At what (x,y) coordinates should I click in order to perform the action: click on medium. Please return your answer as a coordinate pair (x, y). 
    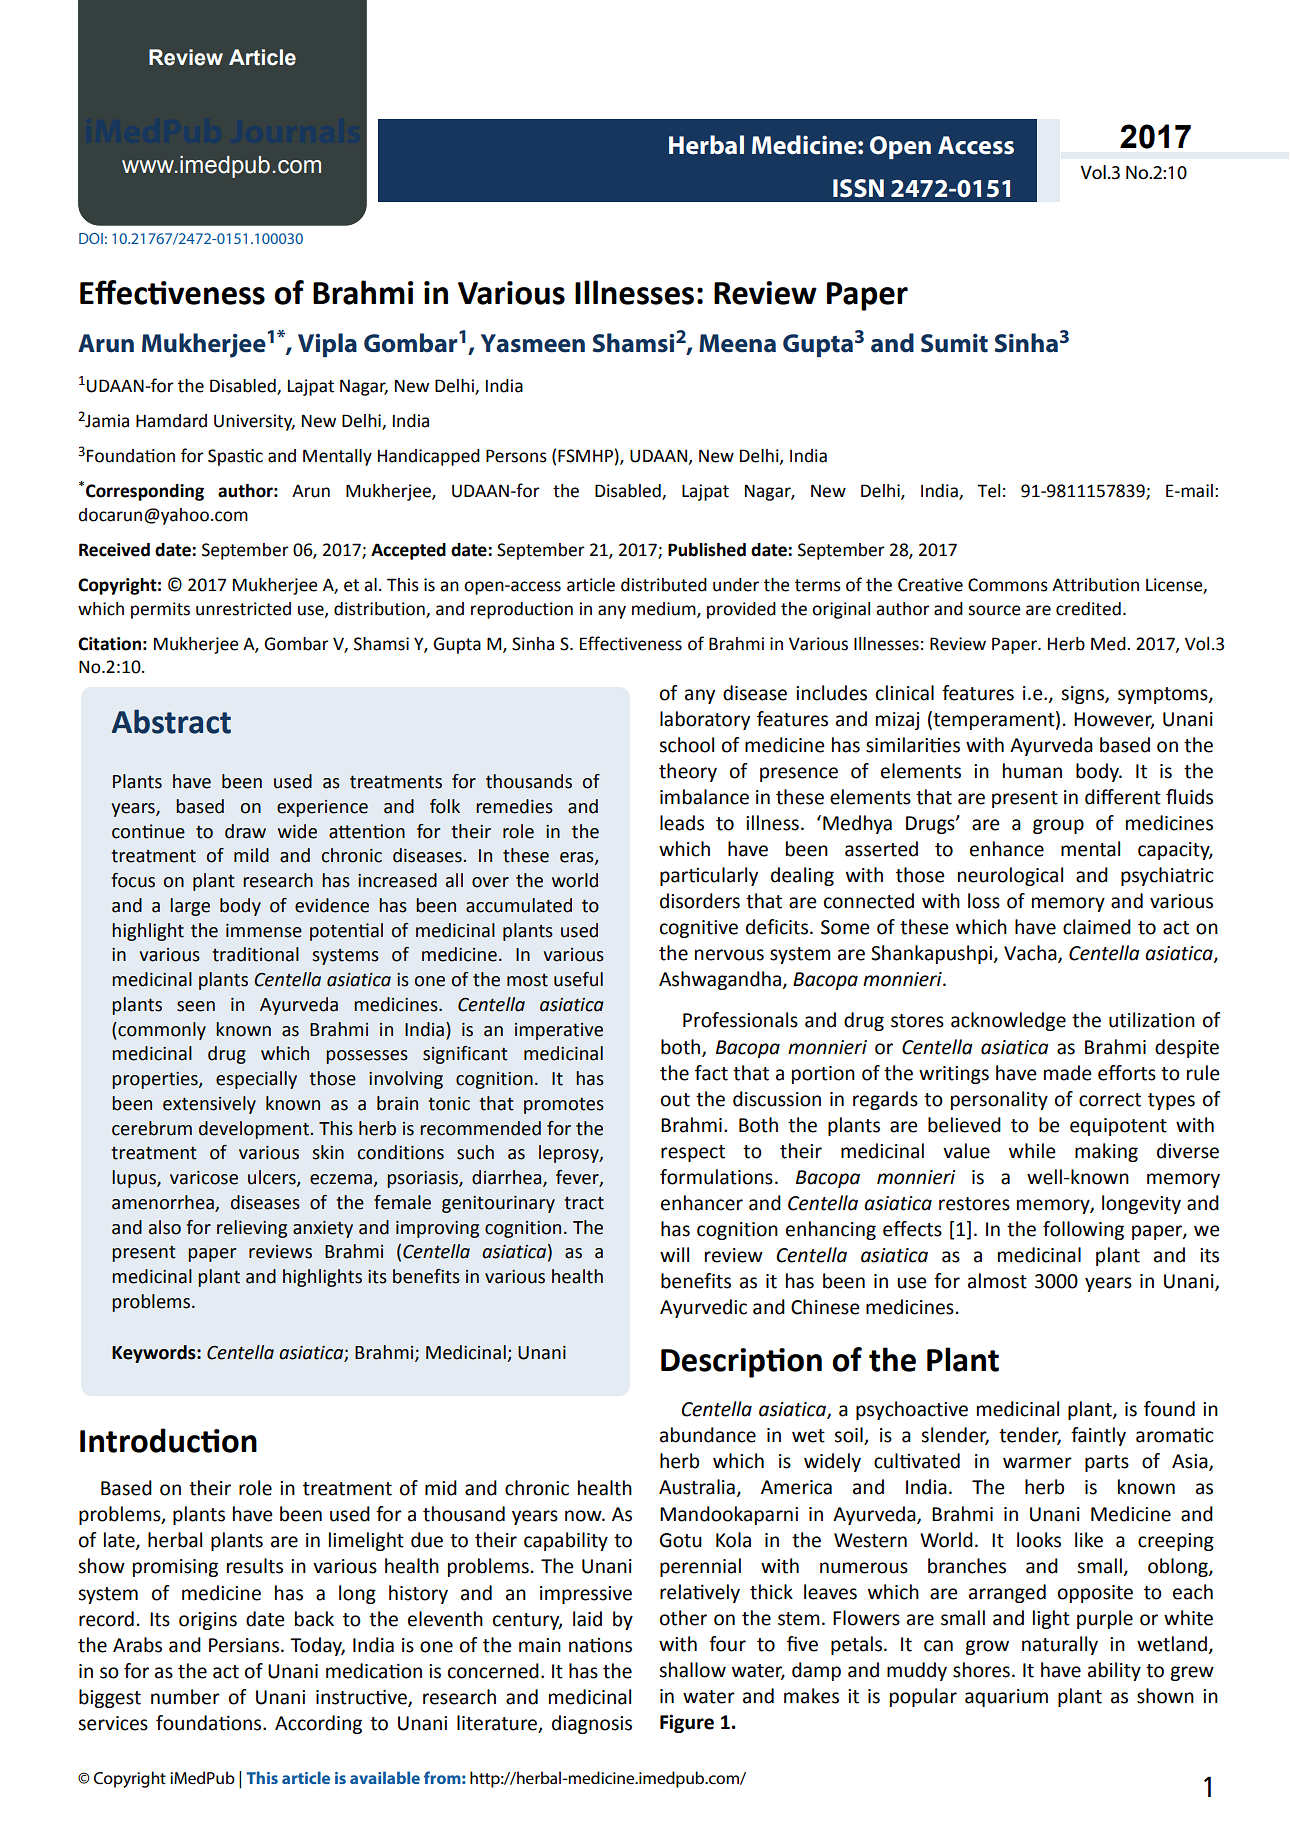
    Looking at the image, I should click on (665, 609).
